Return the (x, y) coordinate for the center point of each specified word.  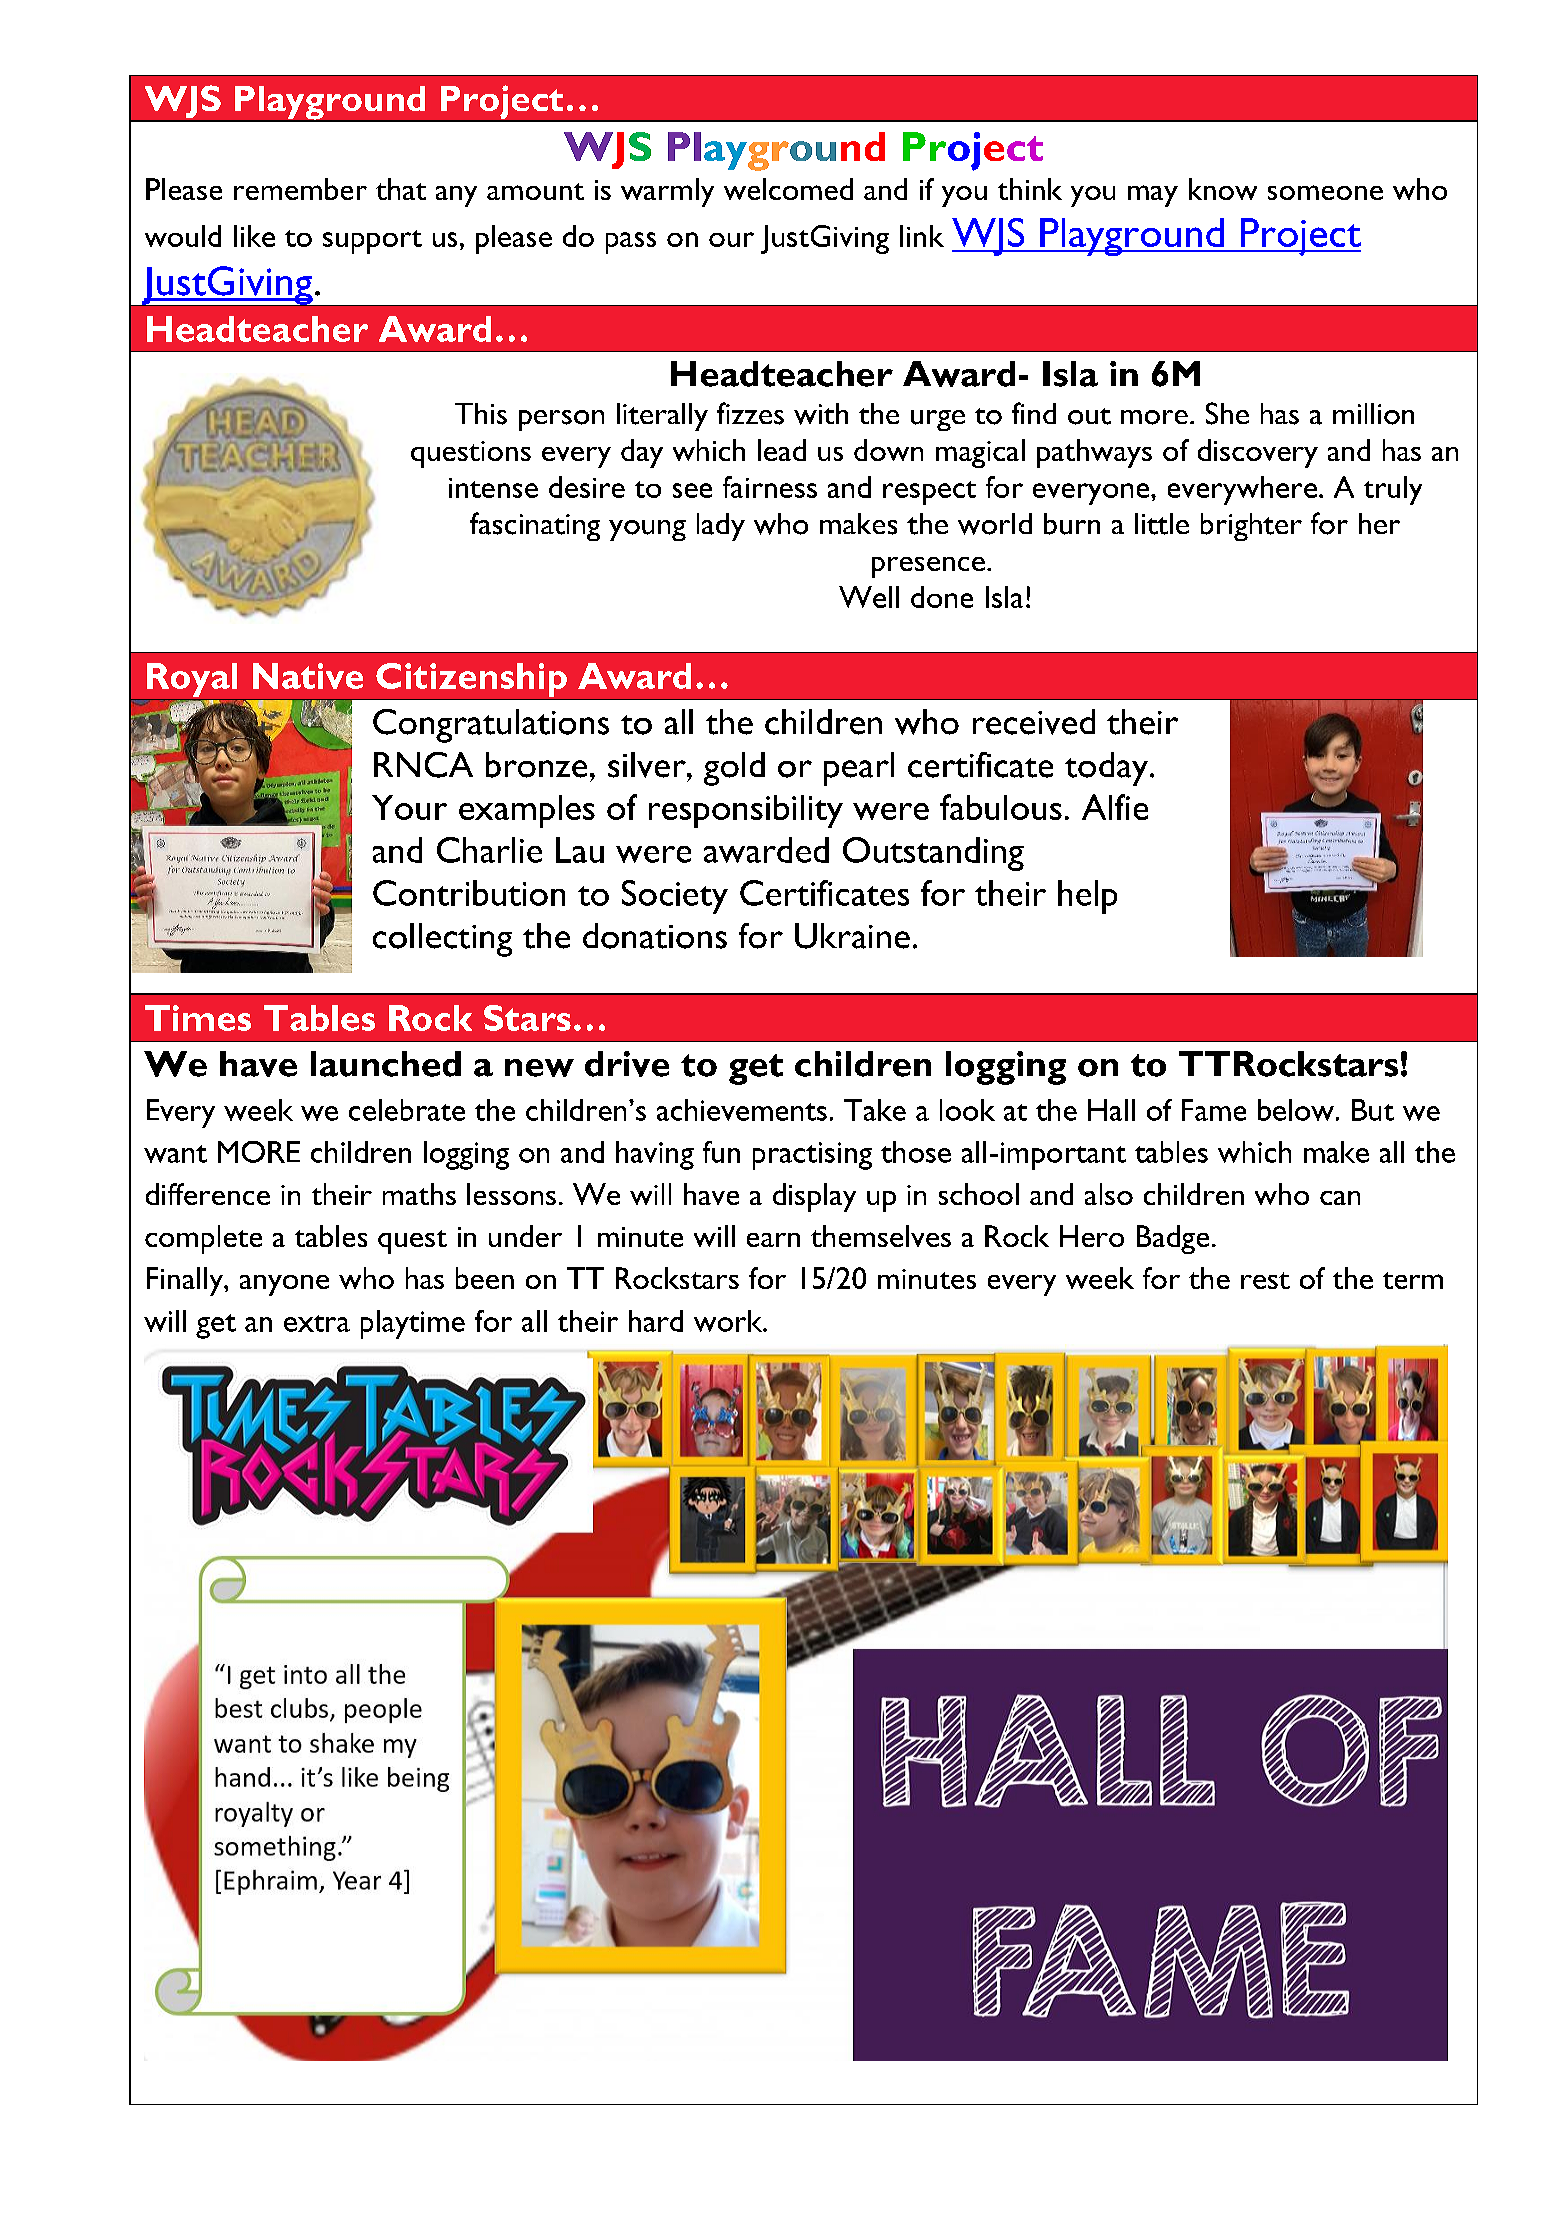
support (372, 242)
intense (493, 488)
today (1108, 769)
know (1223, 189)
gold (734, 769)
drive (627, 1064)
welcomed (788, 189)
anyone (284, 1285)
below (1297, 1110)
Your (409, 807)
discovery (1258, 453)
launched (386, 1064)
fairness (770, 487)
